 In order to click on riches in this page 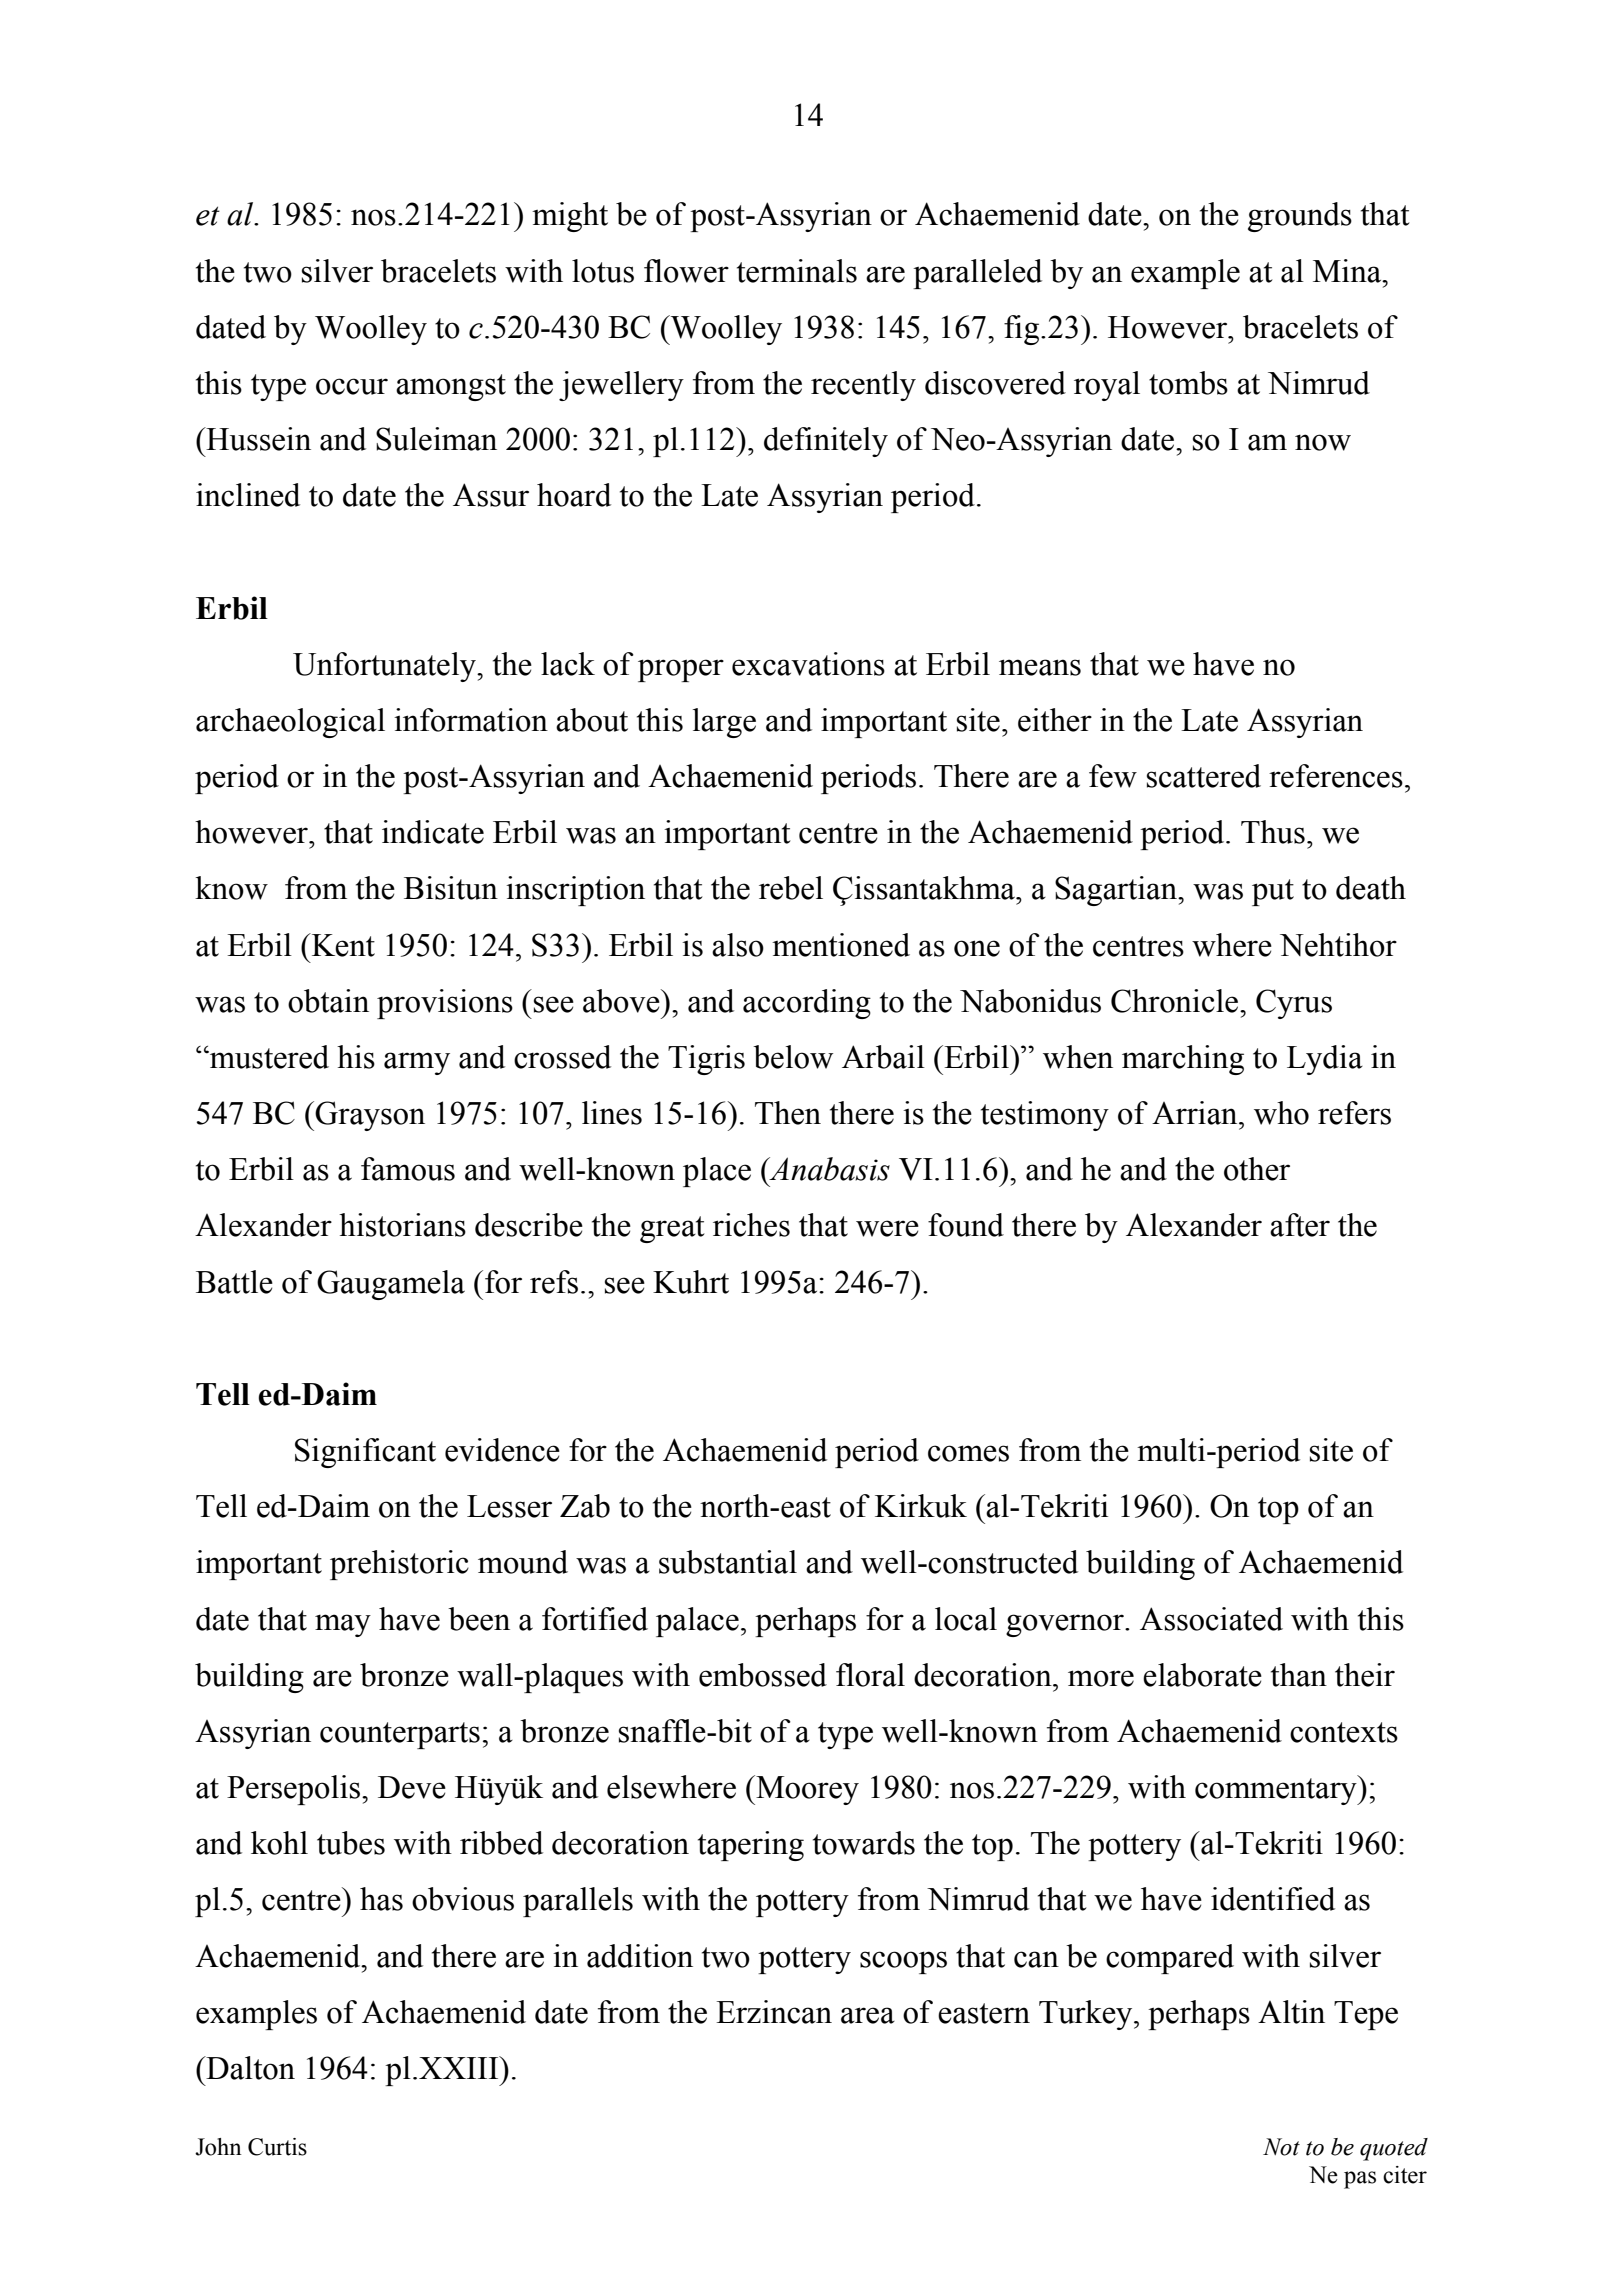, I will do `click(751, 1225)`.
